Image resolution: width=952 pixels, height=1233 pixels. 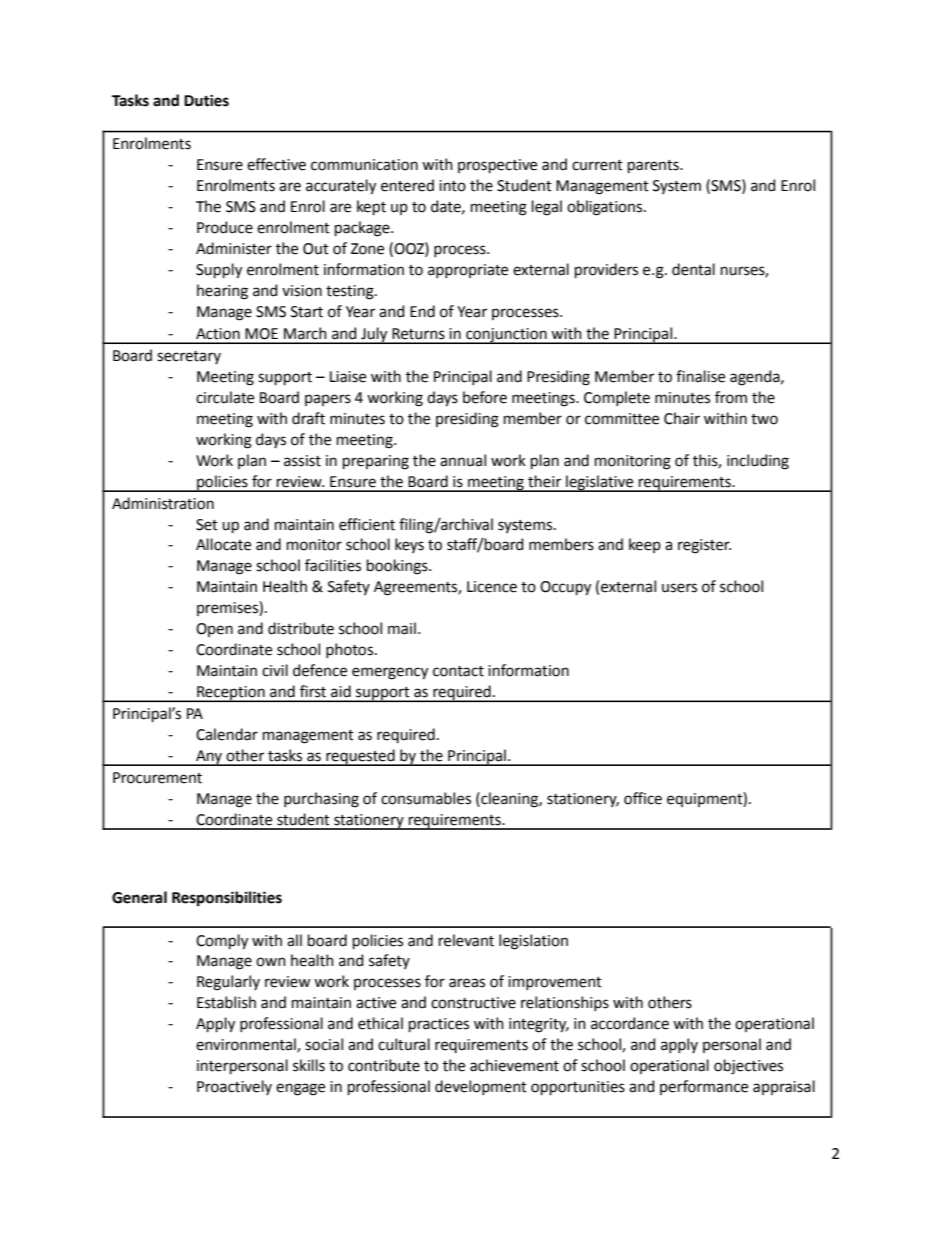 I want to click on Reception, so click(x=231, y=694).
